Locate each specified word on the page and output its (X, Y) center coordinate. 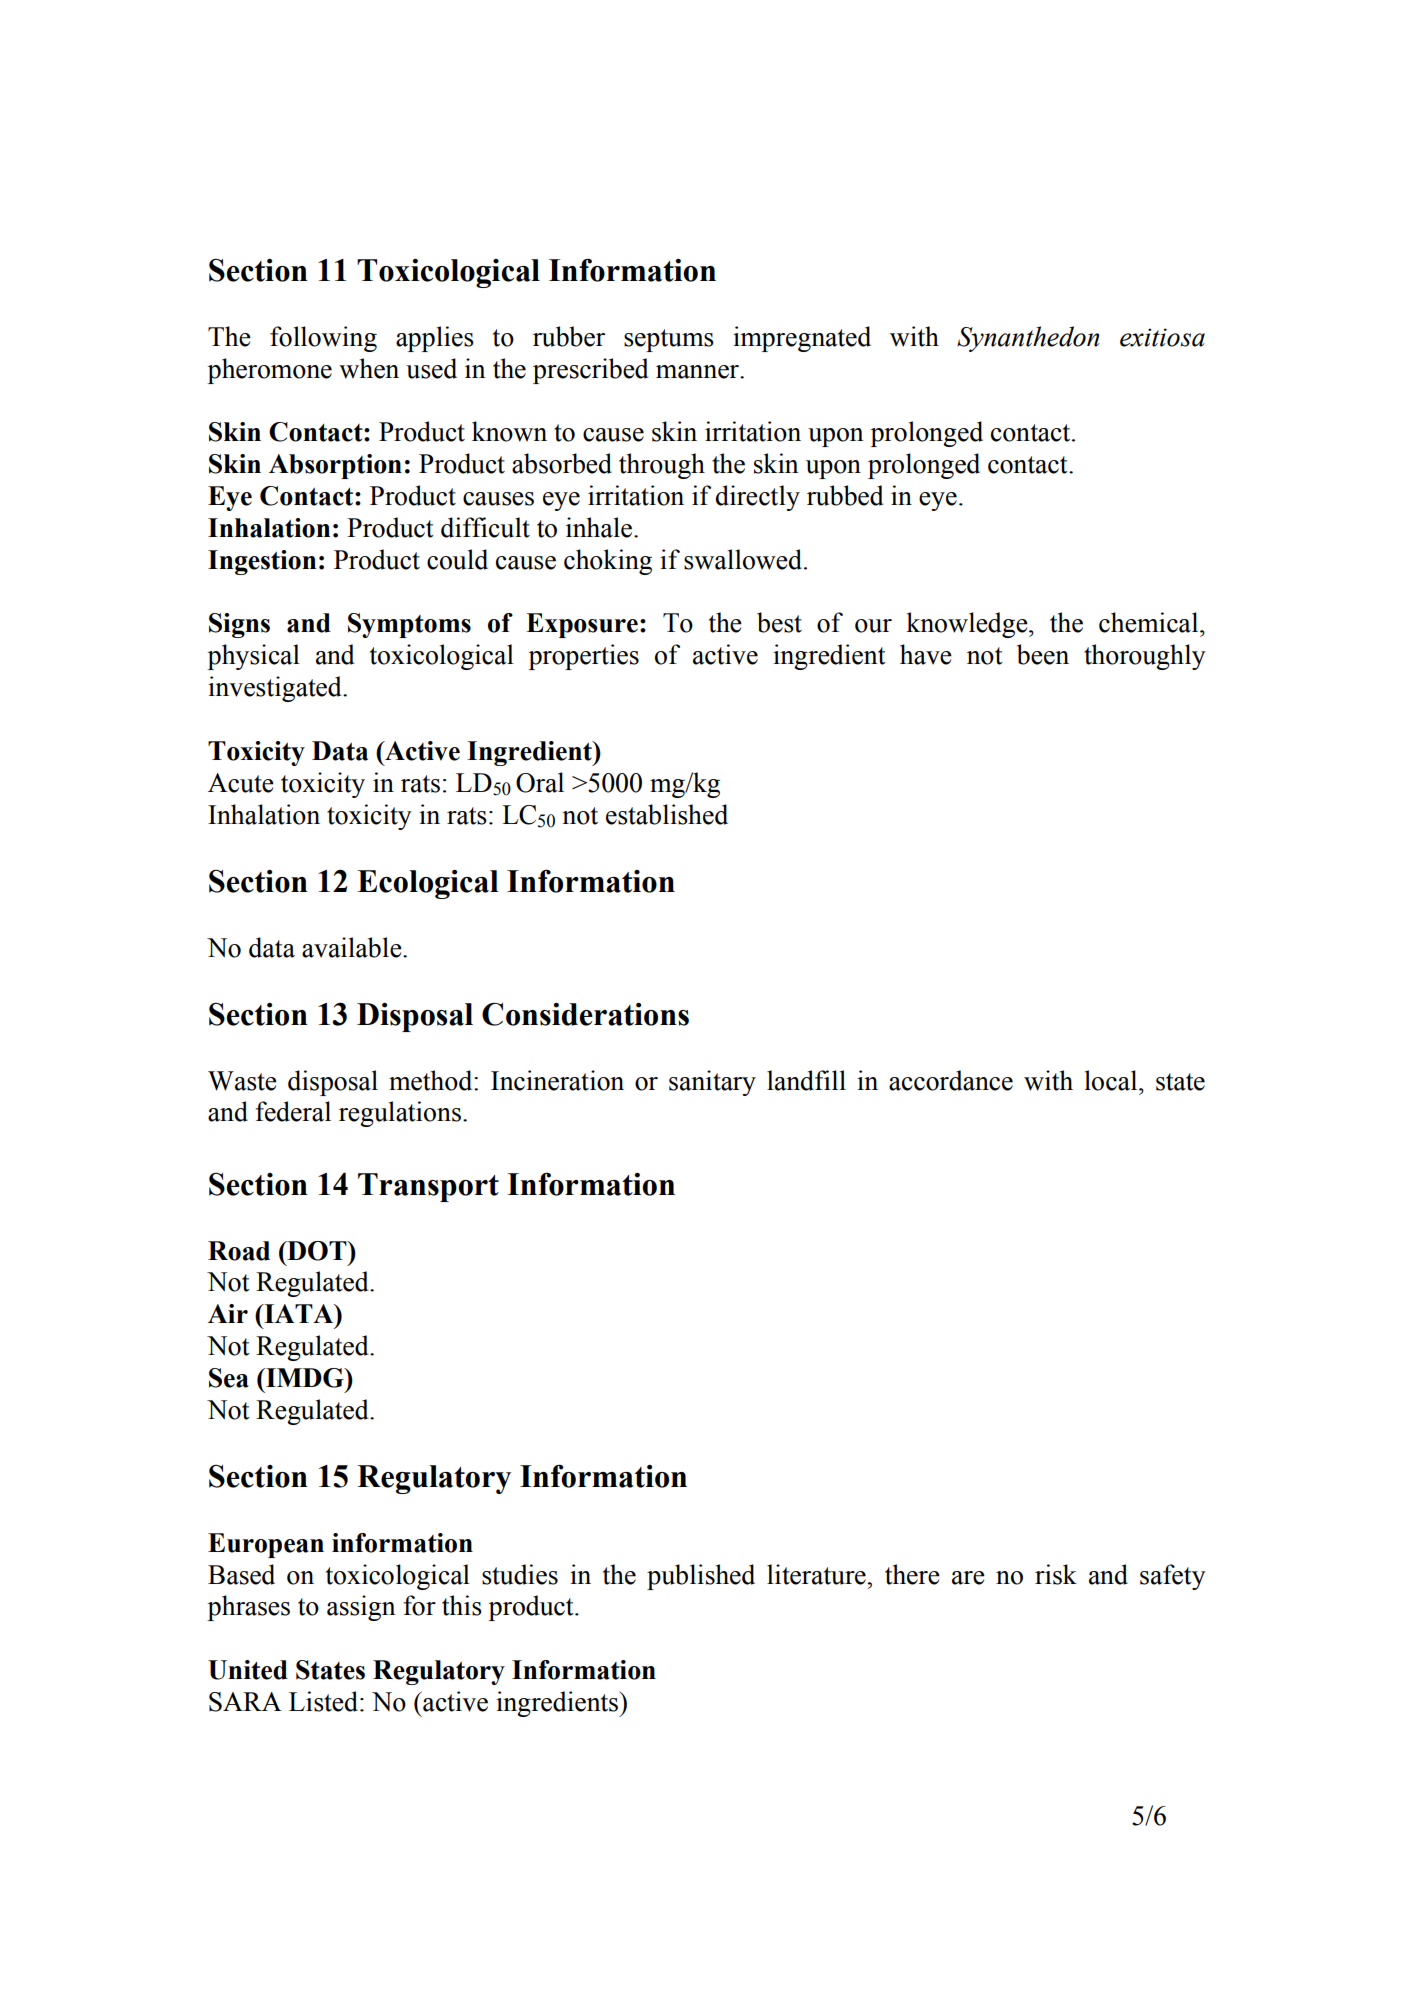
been (1043, 654)
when (369, 368)
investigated (276, 689)
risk (1056, 1574)
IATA (299, 1313)
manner (698, 372)
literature (817, 1574)
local (1112, 1080)
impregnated (802, 339)
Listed (323, 1701)
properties (583, 657)
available (353, 947)
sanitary (712, 1083)
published (701, 1577)
